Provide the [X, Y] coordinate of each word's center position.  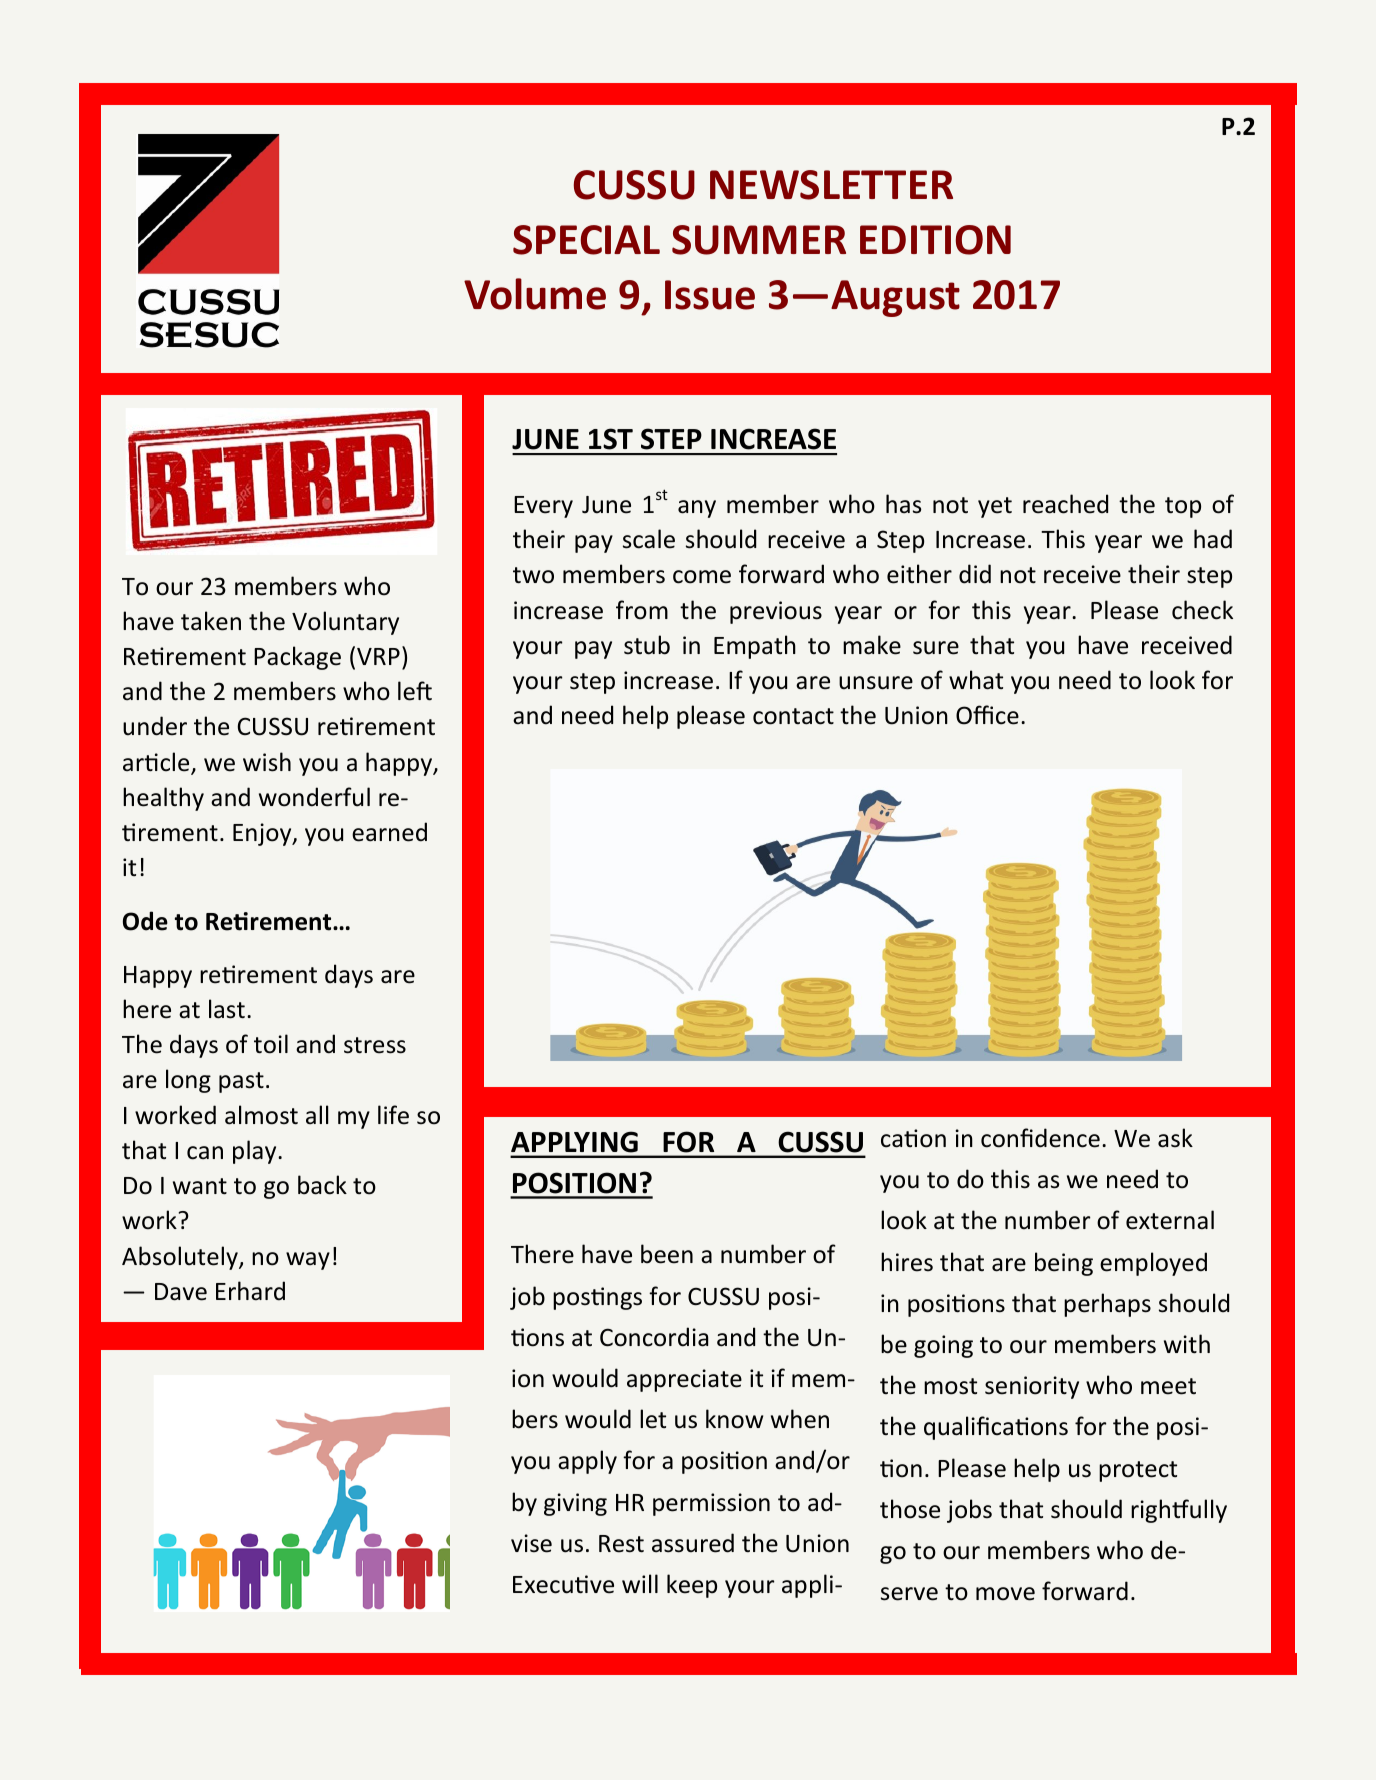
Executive [563, 1584]
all [317, 1115]
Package [297, 658]
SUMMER [759, 240]
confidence [1040, 1138]
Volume [535, 294]
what [976, 680]
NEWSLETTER [831, 185]
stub [647, 645]
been [667, 1254]
